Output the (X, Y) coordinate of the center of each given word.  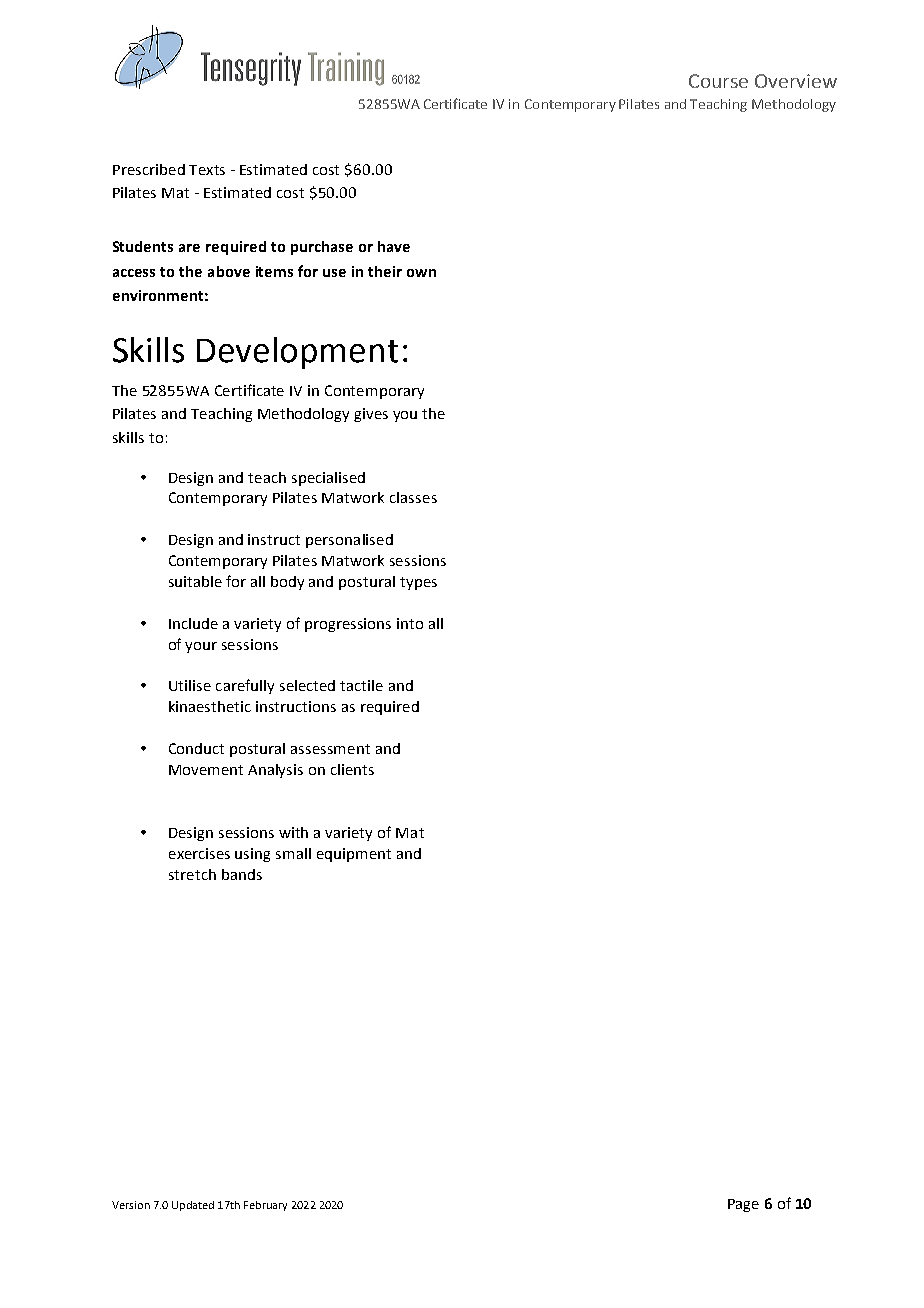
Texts (207, 170)
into (410, 623)
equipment (354, 855)
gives (371, 415)
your (201, 647)
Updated (193, 1206)
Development (297, 353)
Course (718, 81)
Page (743, 1205)
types (418, 583)
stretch (192, 874)
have (394, 246)
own (421, 273)
